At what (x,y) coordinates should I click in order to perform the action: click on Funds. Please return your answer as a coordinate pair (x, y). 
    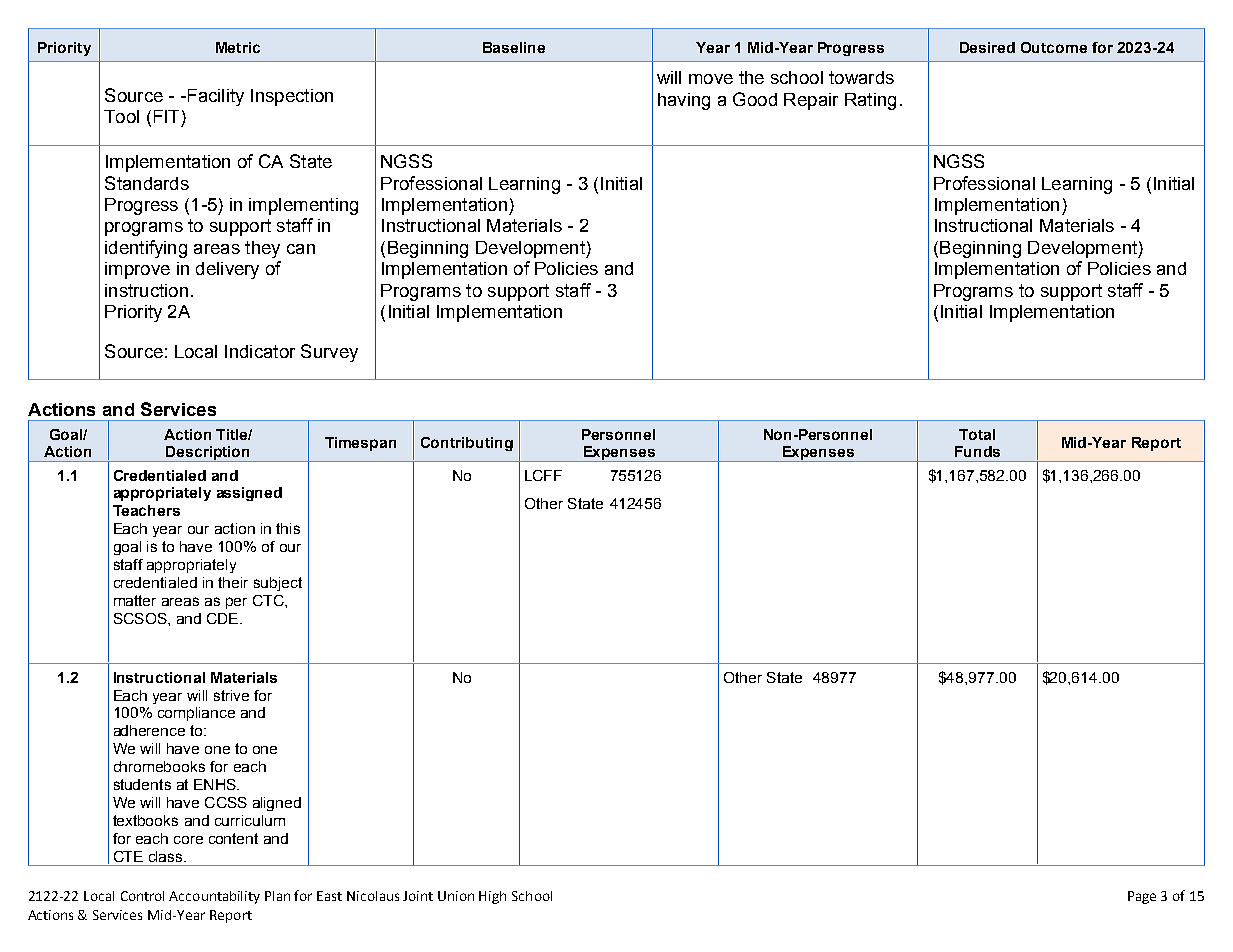
    Looking at the image, I should click on (977, 451).
